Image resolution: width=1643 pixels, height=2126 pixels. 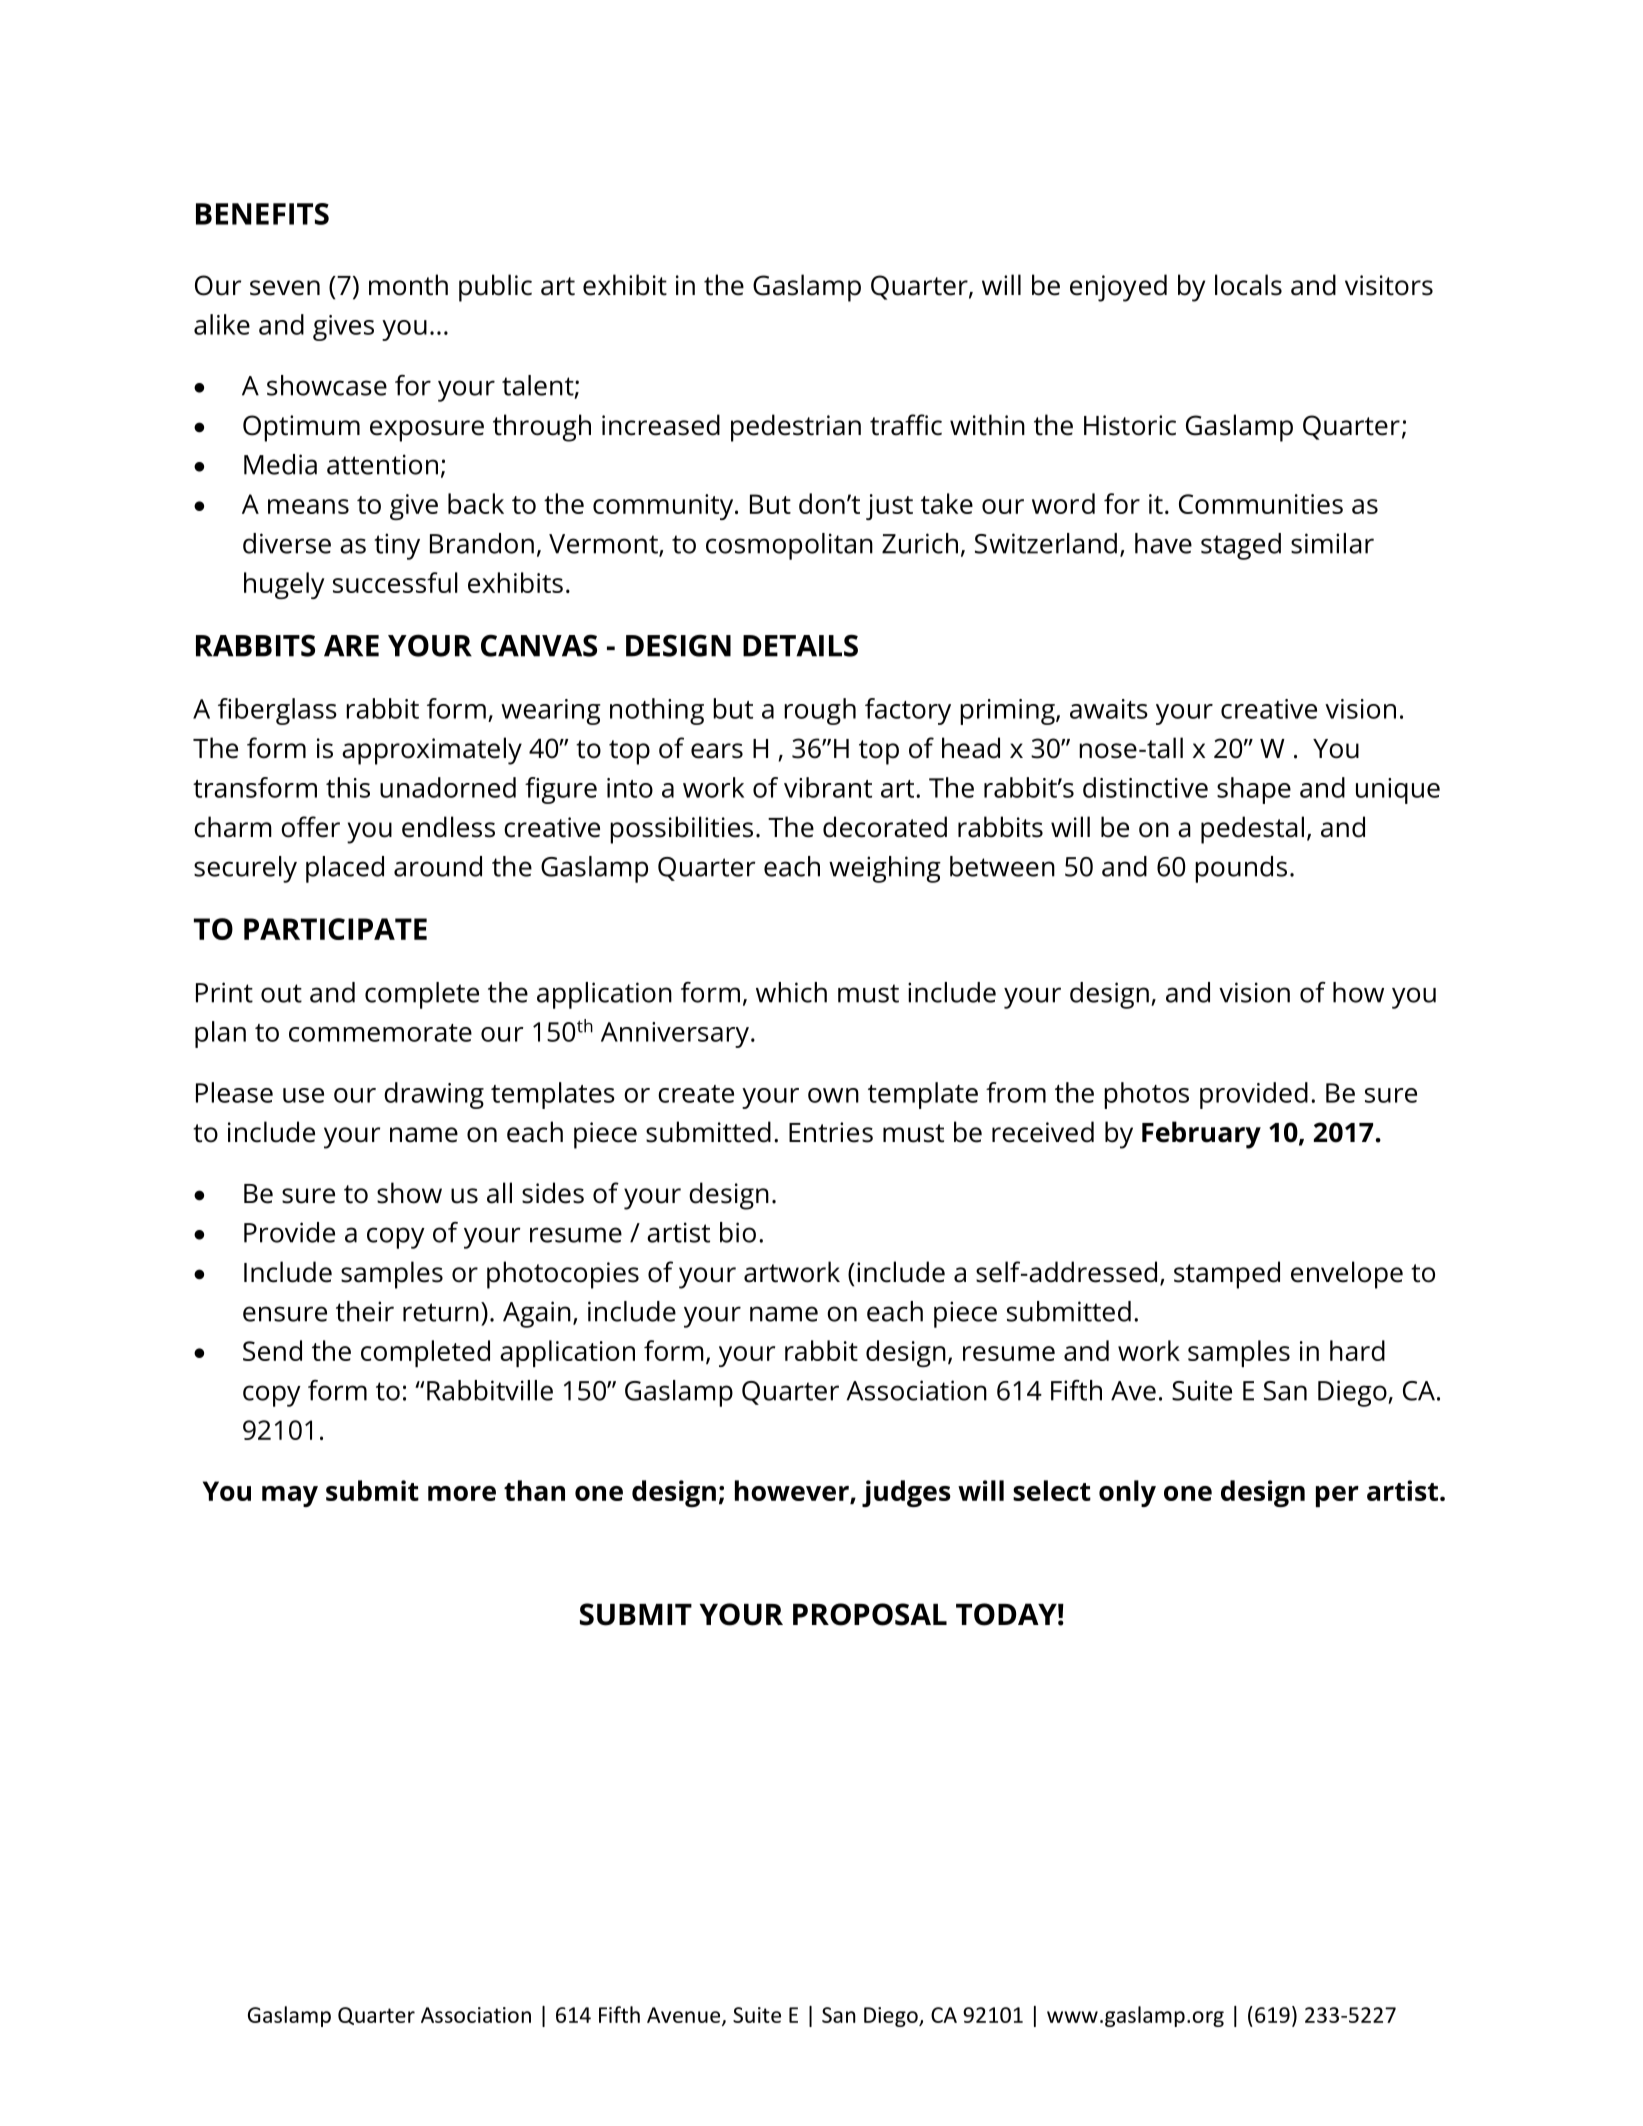 I want to click on February, so click(x=1201, y=1135).
